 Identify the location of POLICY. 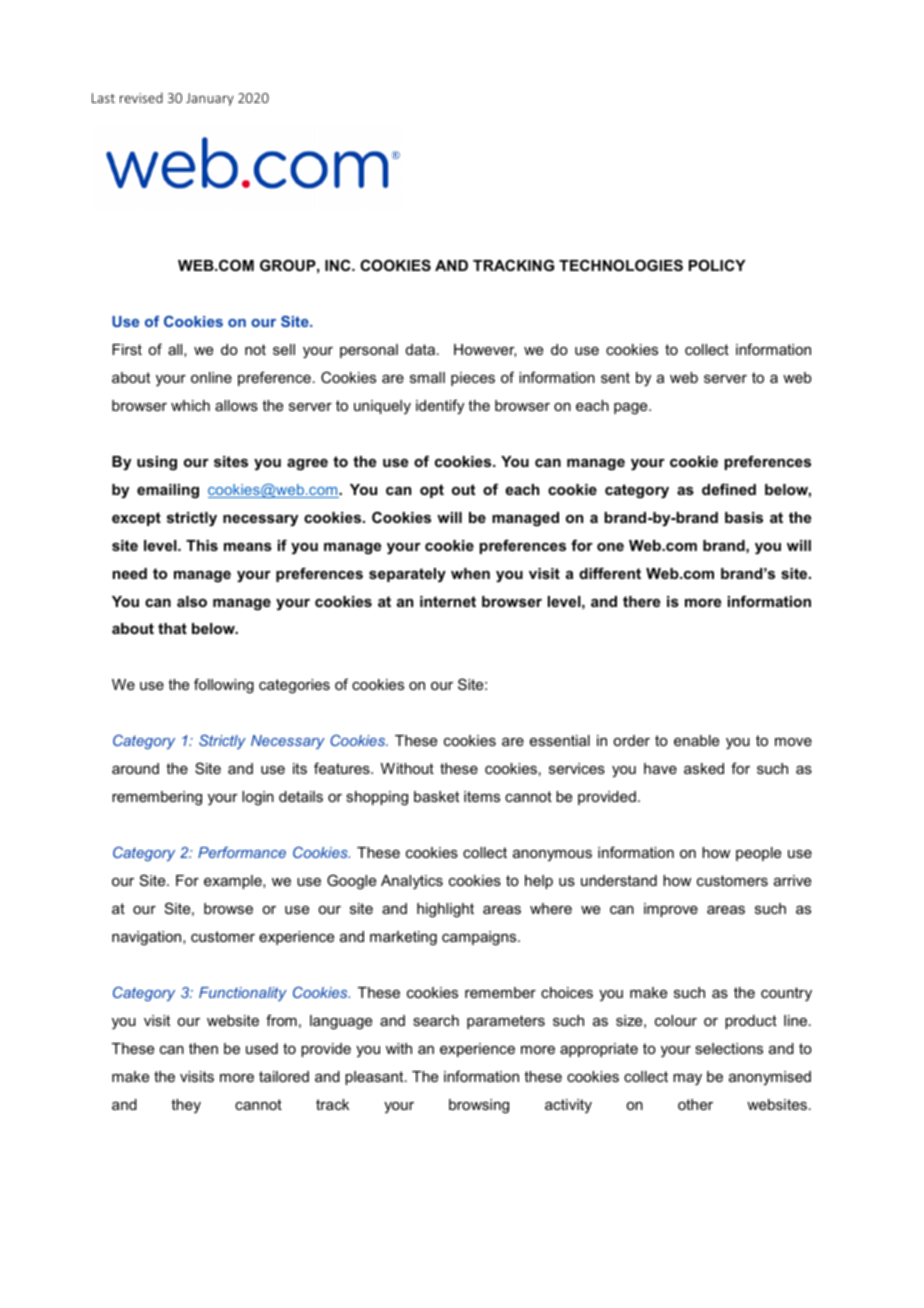
(717, 265).
